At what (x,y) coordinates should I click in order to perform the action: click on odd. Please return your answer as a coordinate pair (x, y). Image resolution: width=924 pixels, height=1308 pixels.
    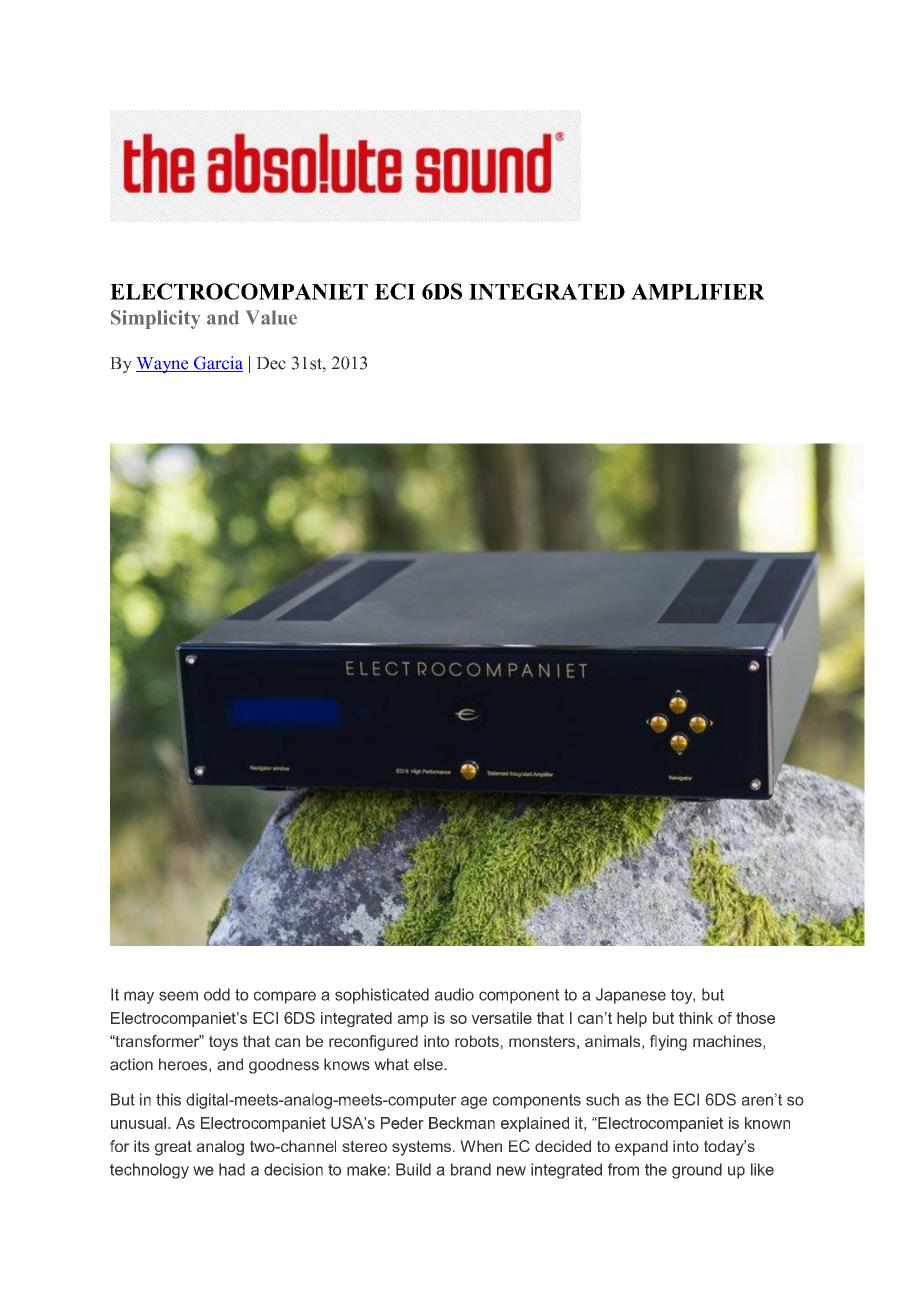
    Looking at the image, I should click on (217, 994).
